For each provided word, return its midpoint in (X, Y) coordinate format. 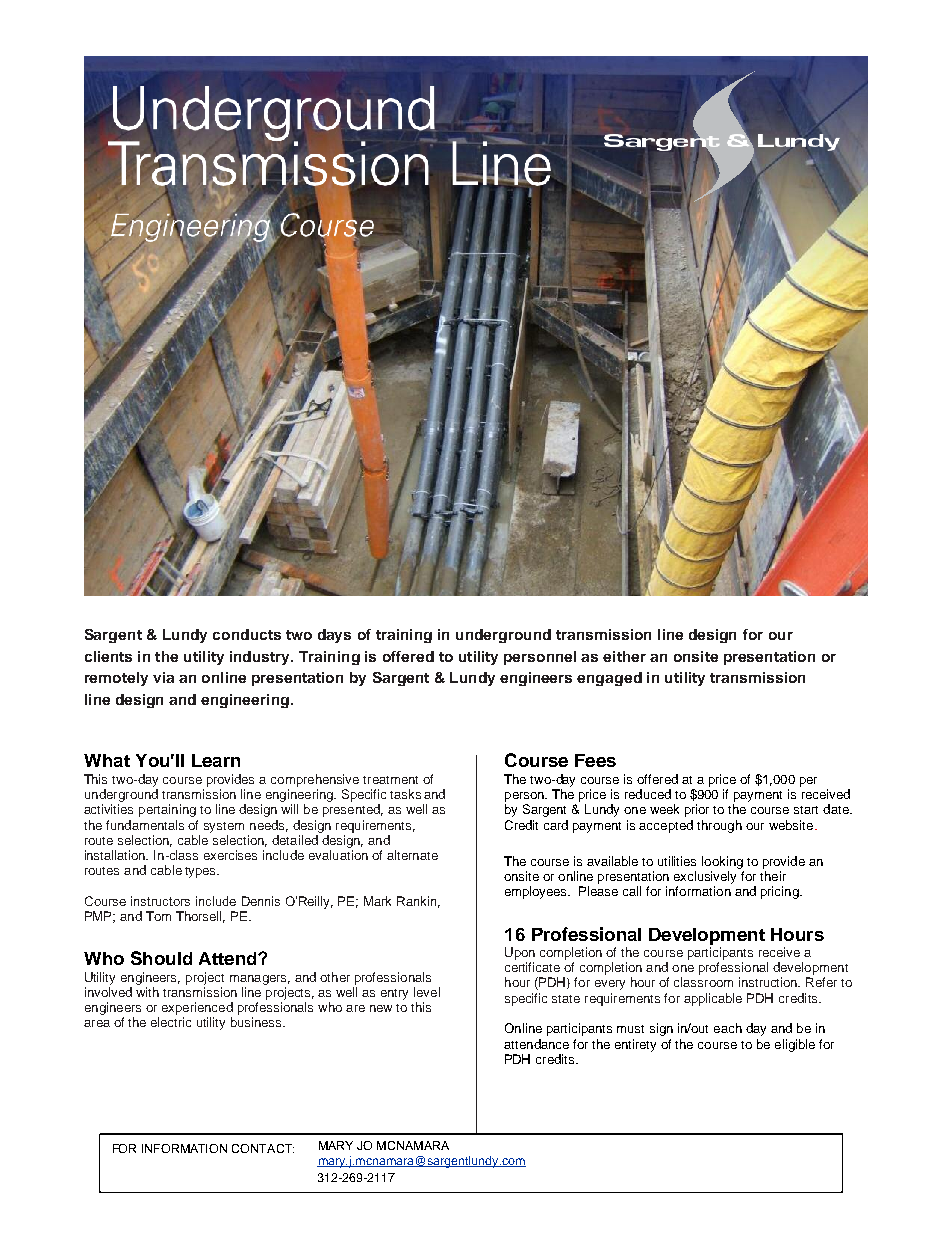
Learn (216, 760)
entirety (635, 1045)
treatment (390, 780)
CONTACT (263, 1148)
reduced (648, 794)
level (427, 992)
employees (537, 892)
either (624, 656)
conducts (247, 634)
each (728, 1028)
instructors (160, 901)
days (334, 636)
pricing (781, 892)
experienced (197, 1010)
